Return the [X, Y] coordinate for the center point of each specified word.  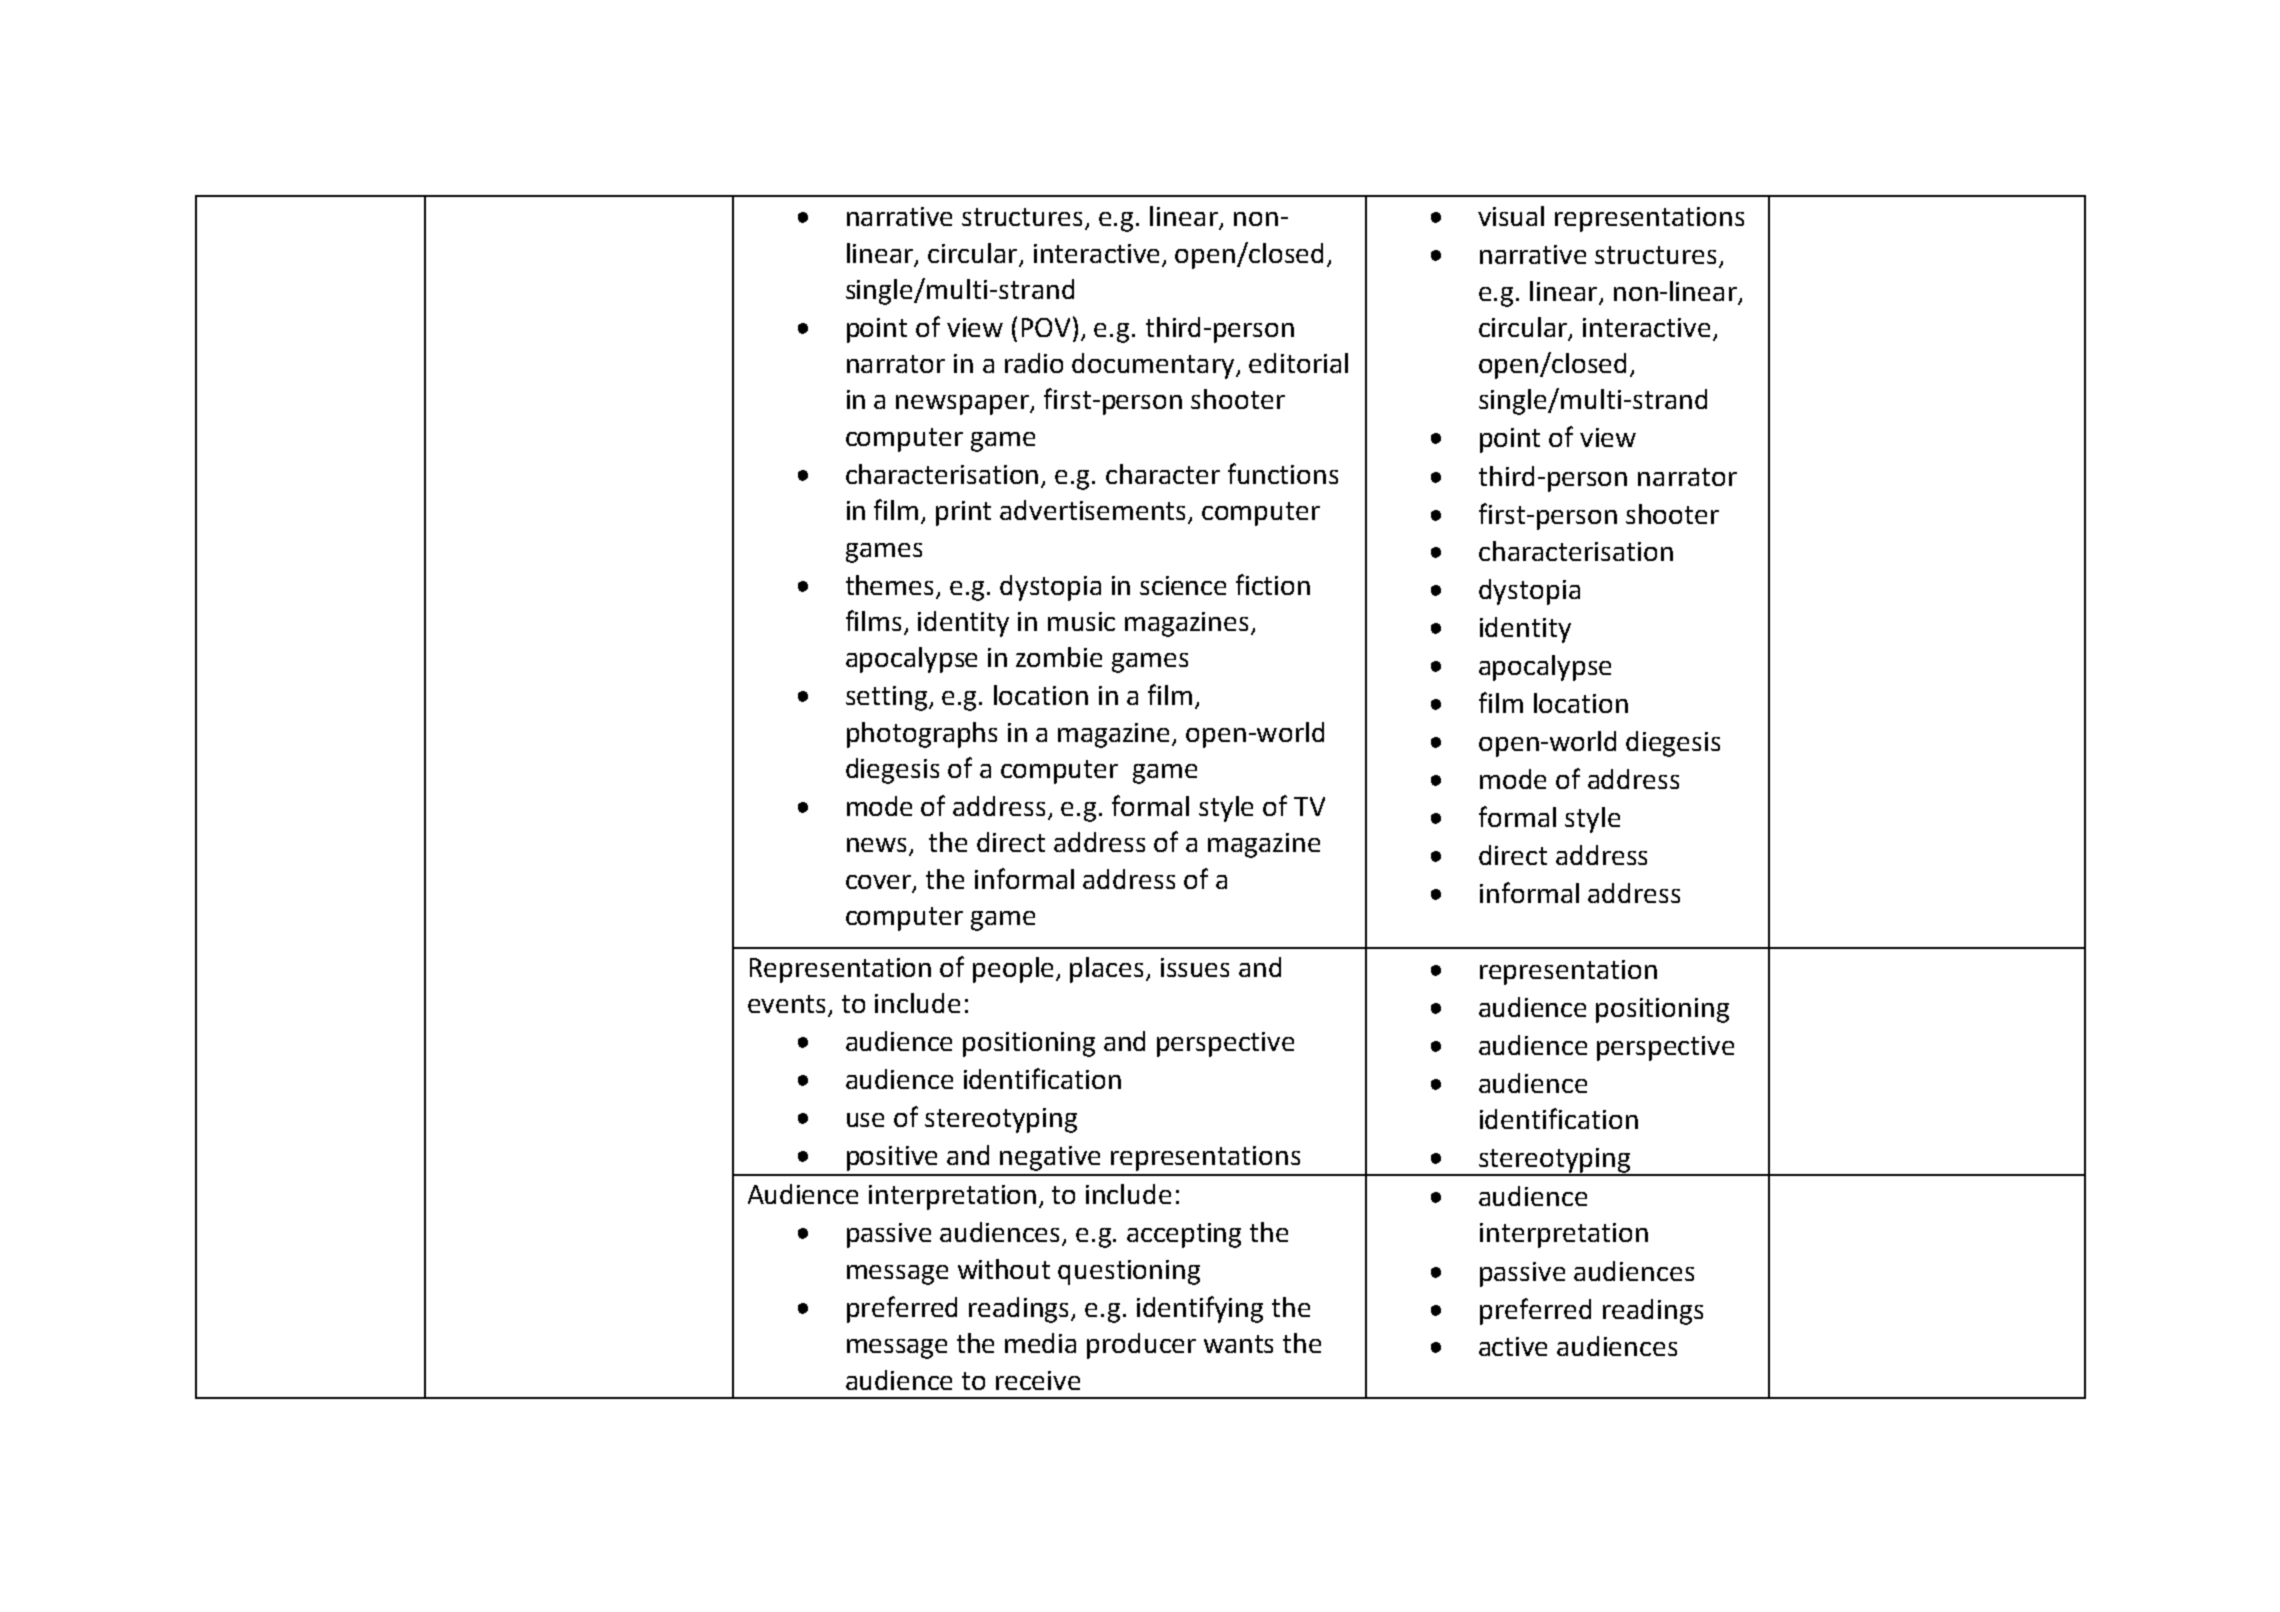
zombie [1059, 657]
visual [1511, 216]
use [865, 1120]
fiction [1273, 584]
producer [1141, 1346]
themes [889, 585]
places [1108, 970]
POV [1046, 327]
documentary [1153, 366]
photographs [922, 735]
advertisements [1094, 511]
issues [1195, 967]
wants [1238, 1344]
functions [1283, 473]
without [1004, 1269]
